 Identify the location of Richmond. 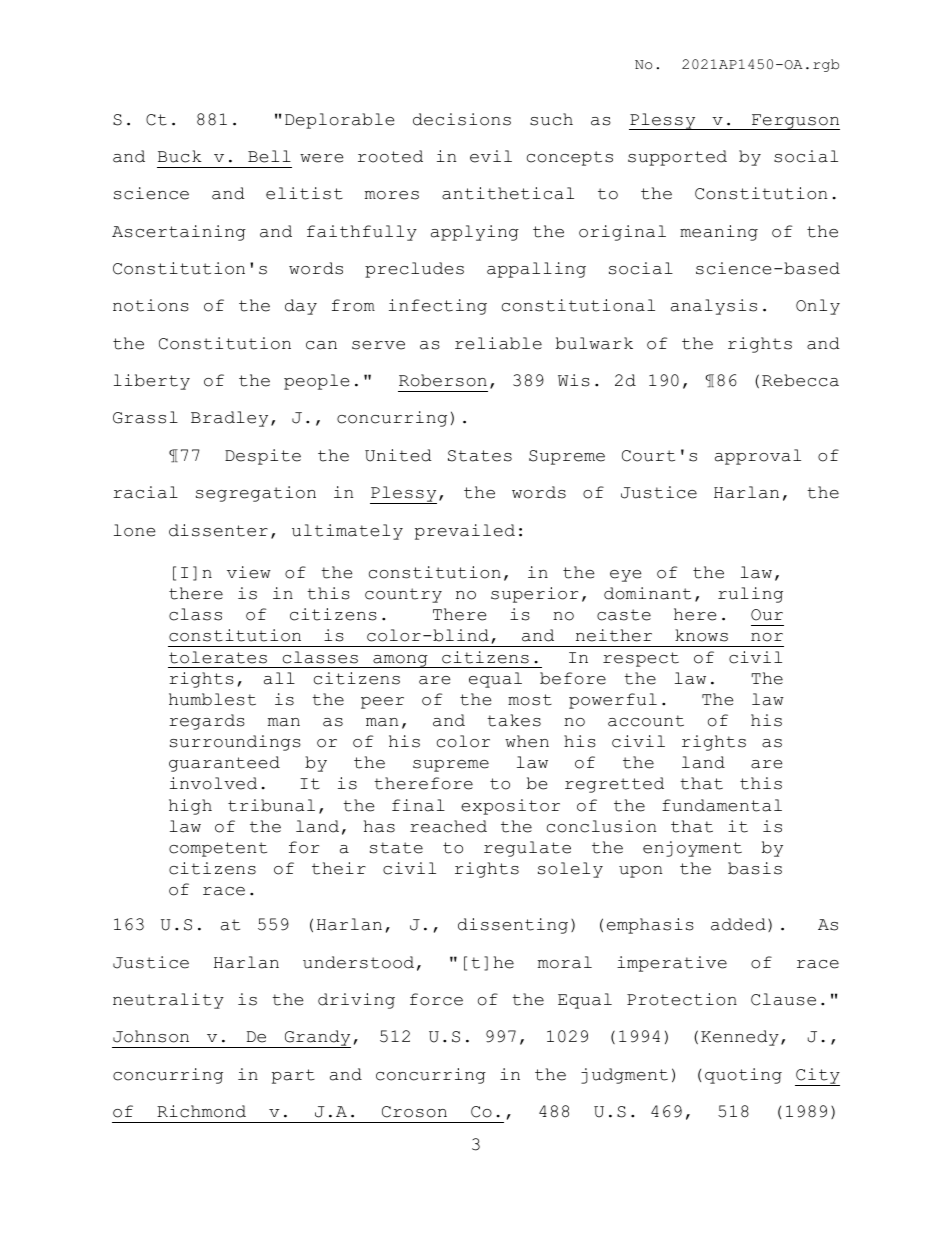
(201, 1111).
